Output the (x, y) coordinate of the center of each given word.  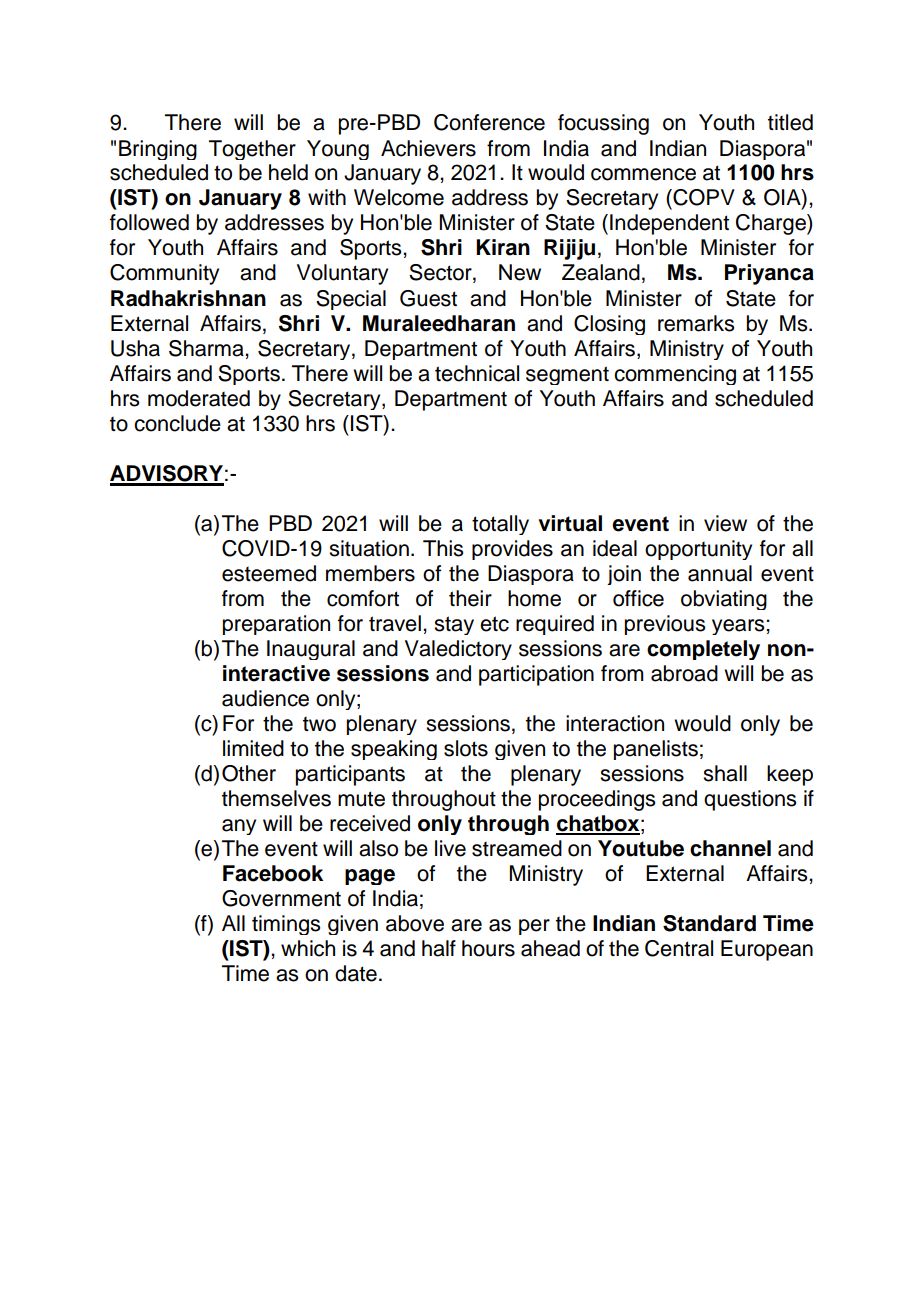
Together (252, 150)
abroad (684, 673)
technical (477, 373)
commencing (675, 375)
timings (286, 925)
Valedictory (458, 650)
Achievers (428, 148)
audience (265, 698)
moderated (199, 398)
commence (643, 174)
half (439, 948)
